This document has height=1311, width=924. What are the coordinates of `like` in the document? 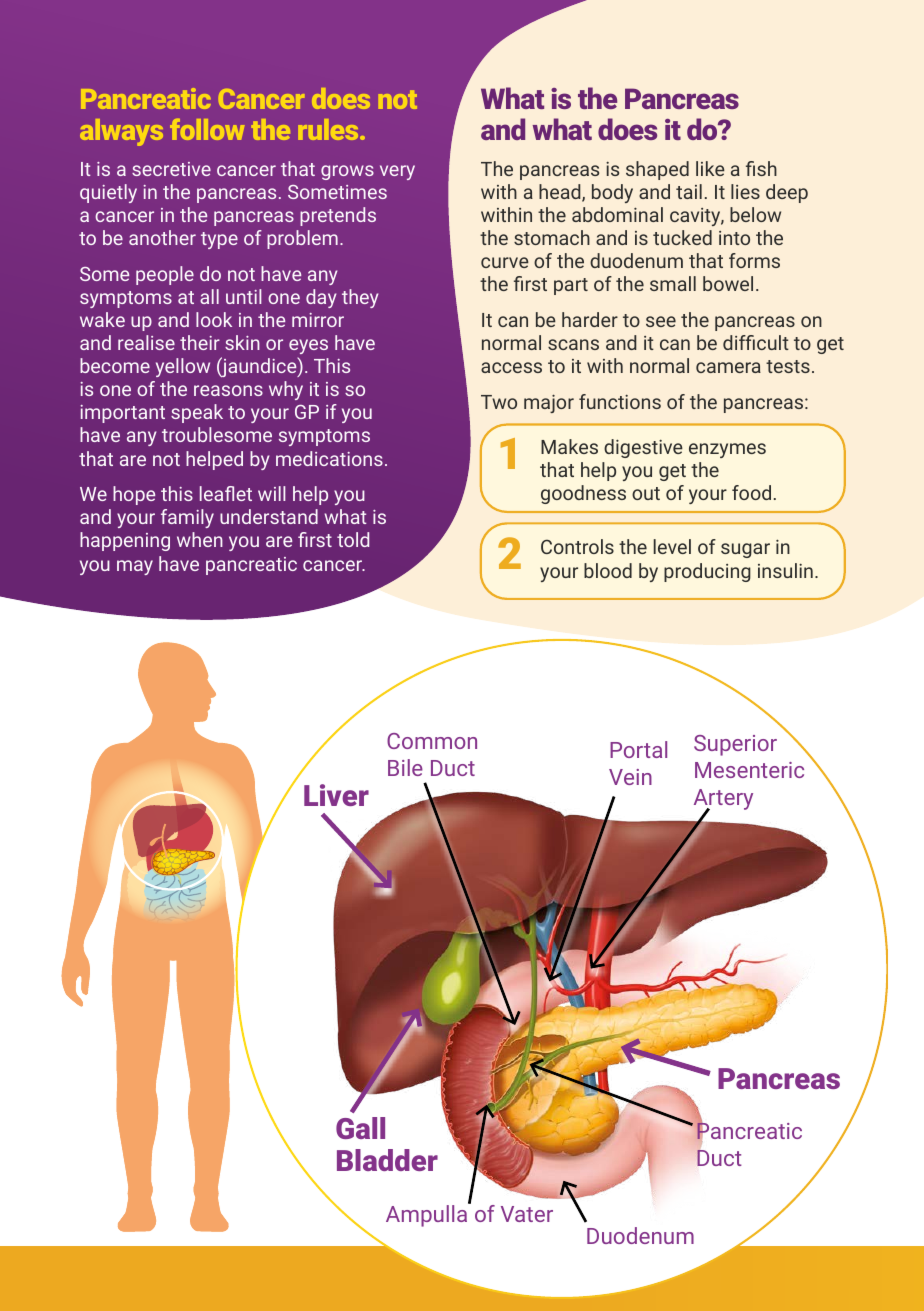 It's located at (710, 168).
